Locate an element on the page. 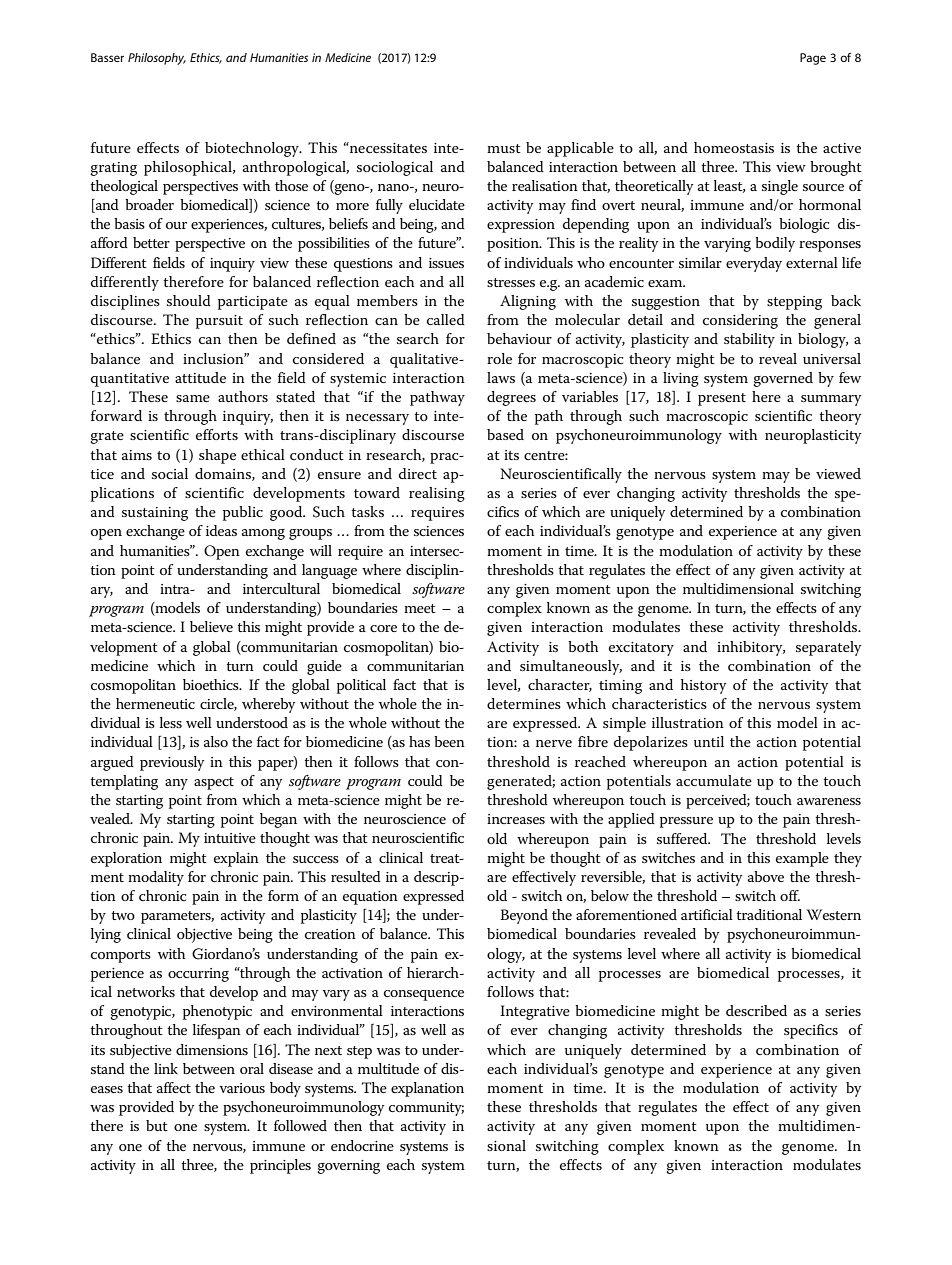 The width and height of the document is (952, 1265). Beyond is located at coordinates (524, 916).
